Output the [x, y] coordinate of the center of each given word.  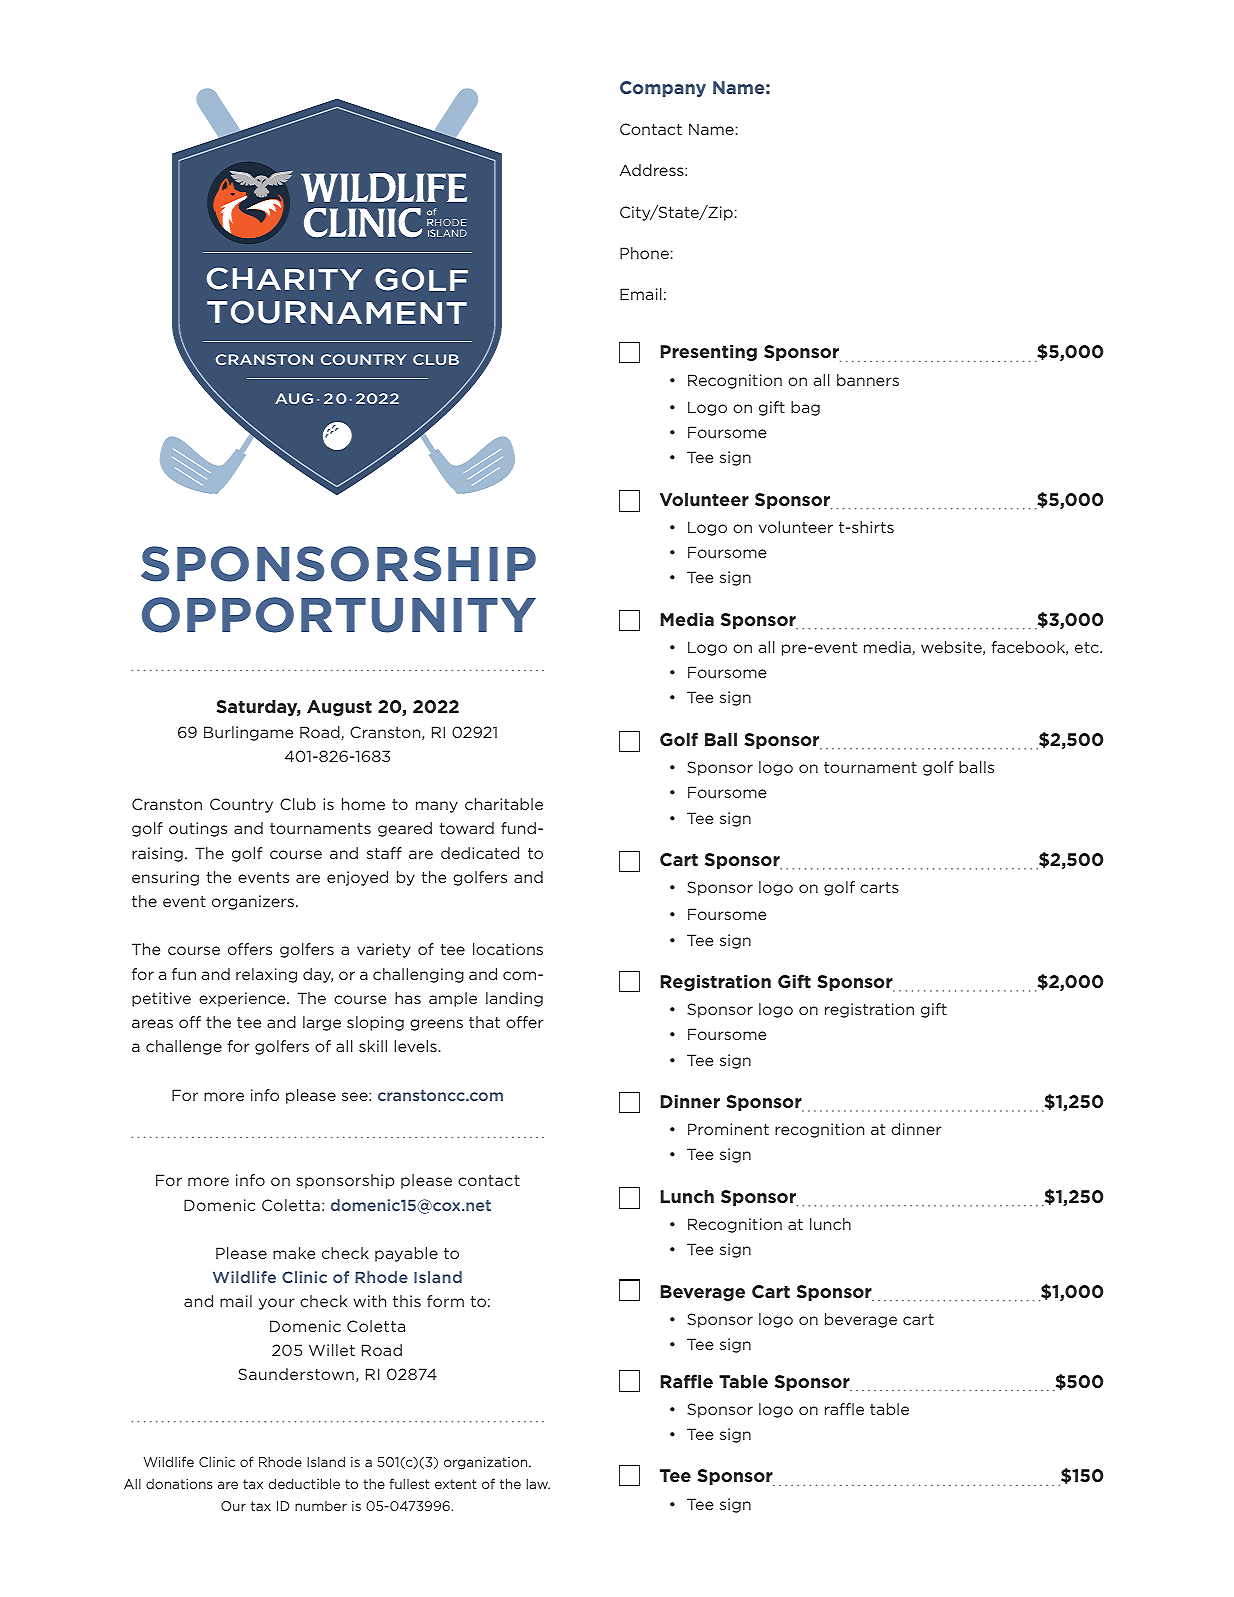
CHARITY [285, 278]
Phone [644, 253]
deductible [304, 1483]
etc [1088, 647]
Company [663, 89]
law [538, 1483]
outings [198, 829]
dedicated [480, 853]
